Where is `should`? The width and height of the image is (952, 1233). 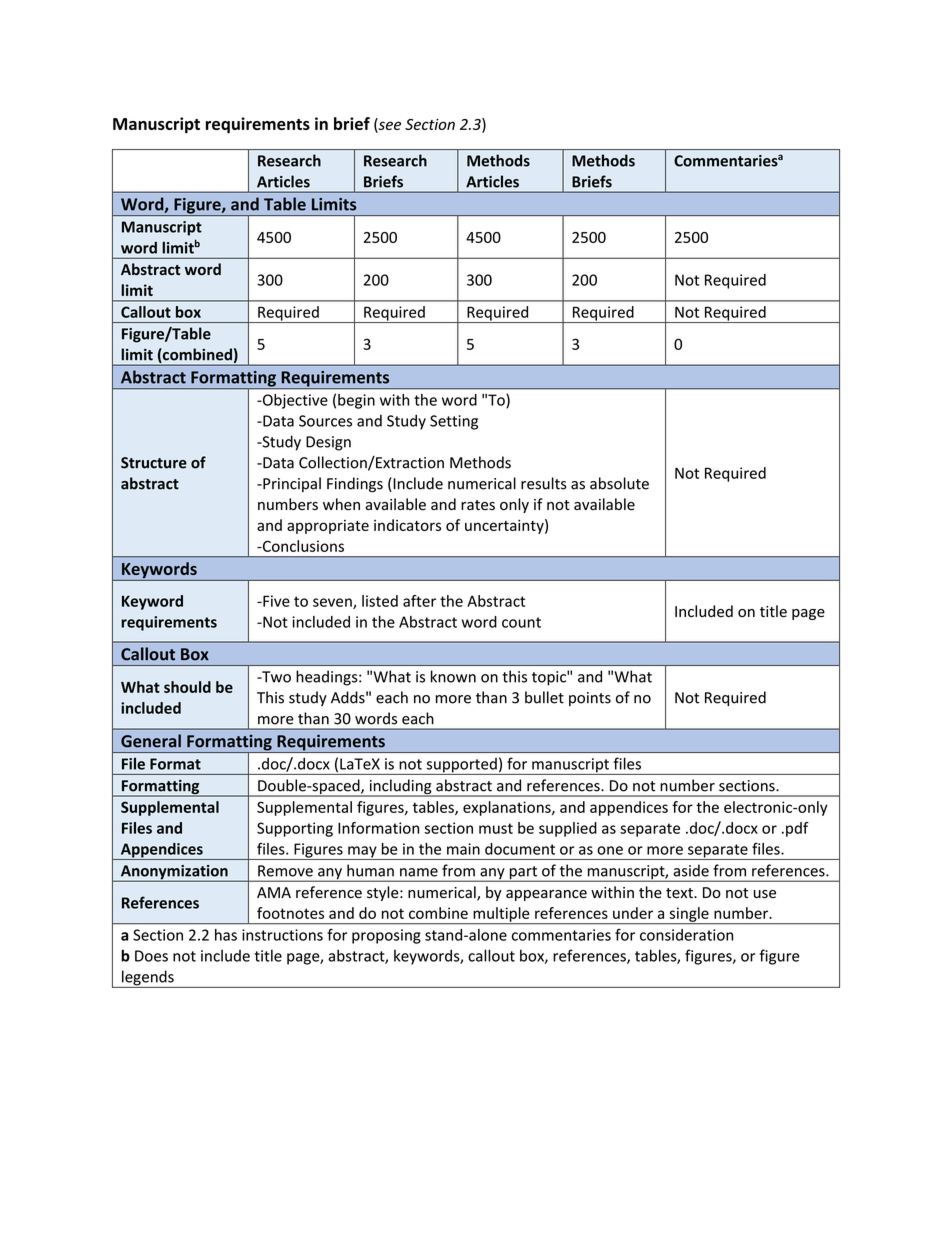
should is located at coordinates (187, 687).
